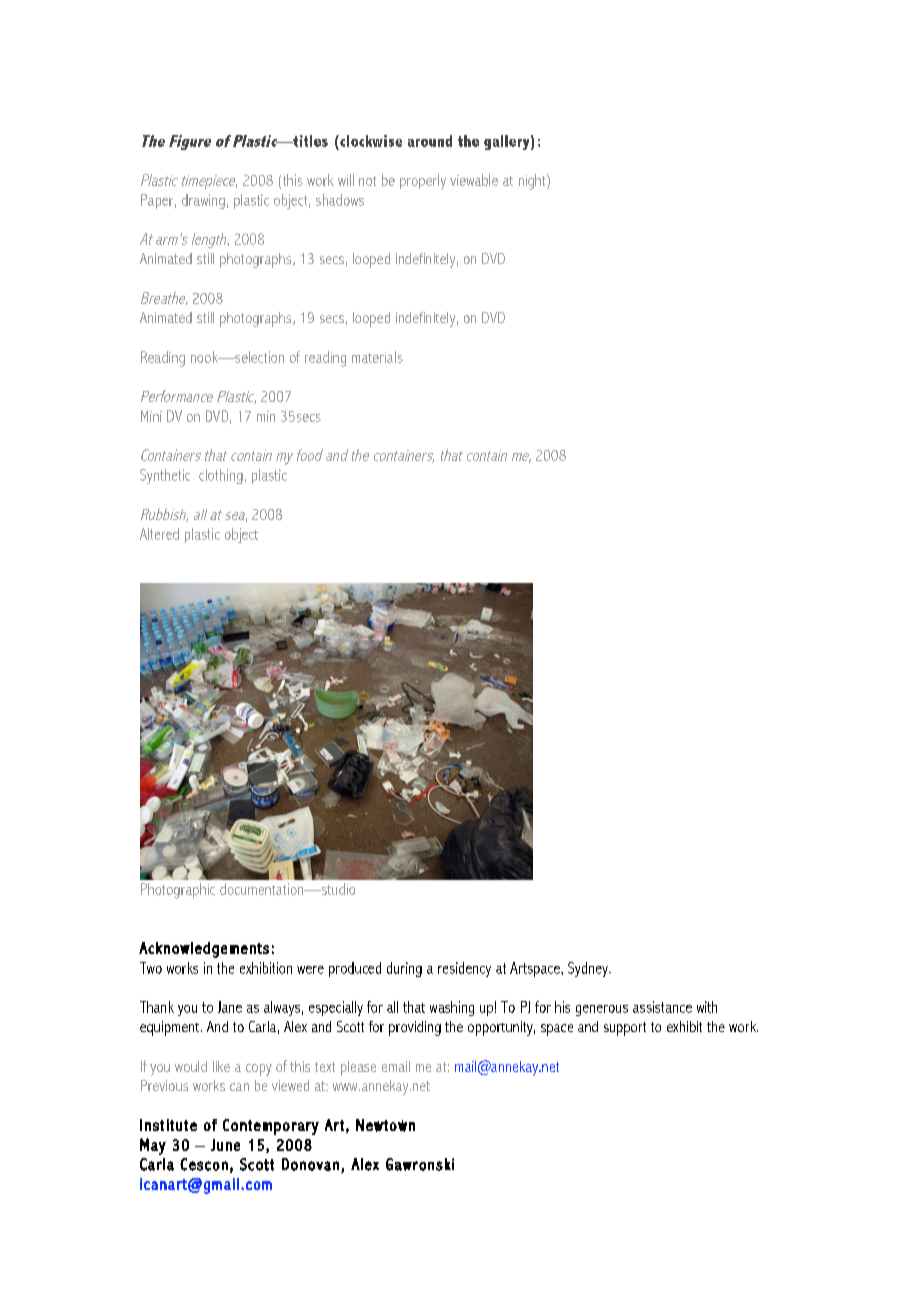  What do you see at coordinates (203, 201) in the screenshot?
I see `drawing` at bounding box center [203, 201].
